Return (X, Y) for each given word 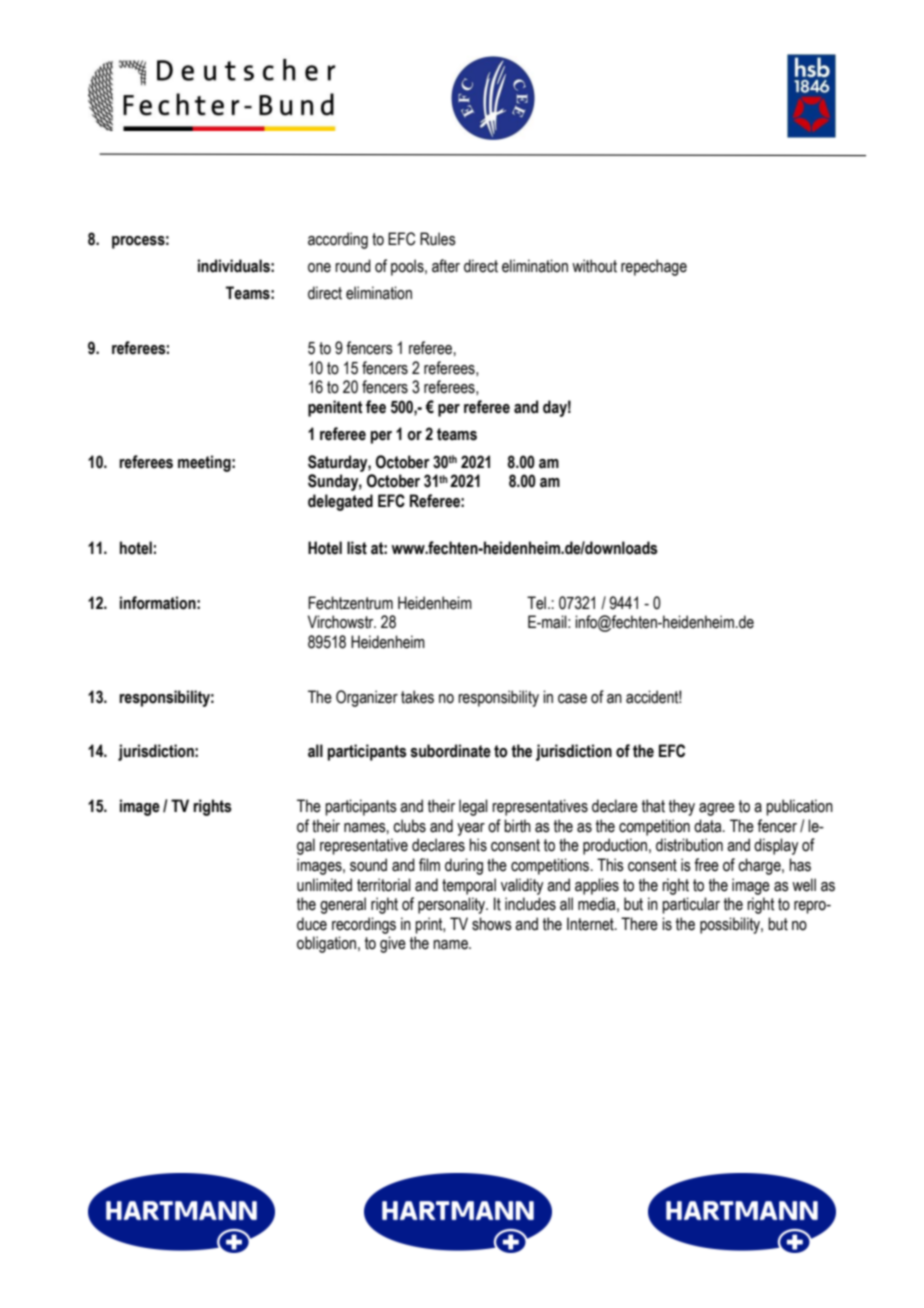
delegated (340, 502)
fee (376, 407)
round (353, 266)
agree (717, 809)
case (572, 699)
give (393, 944)
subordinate (450, 751)
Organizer (367, 698)
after (446, 266)
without (594, 266)
